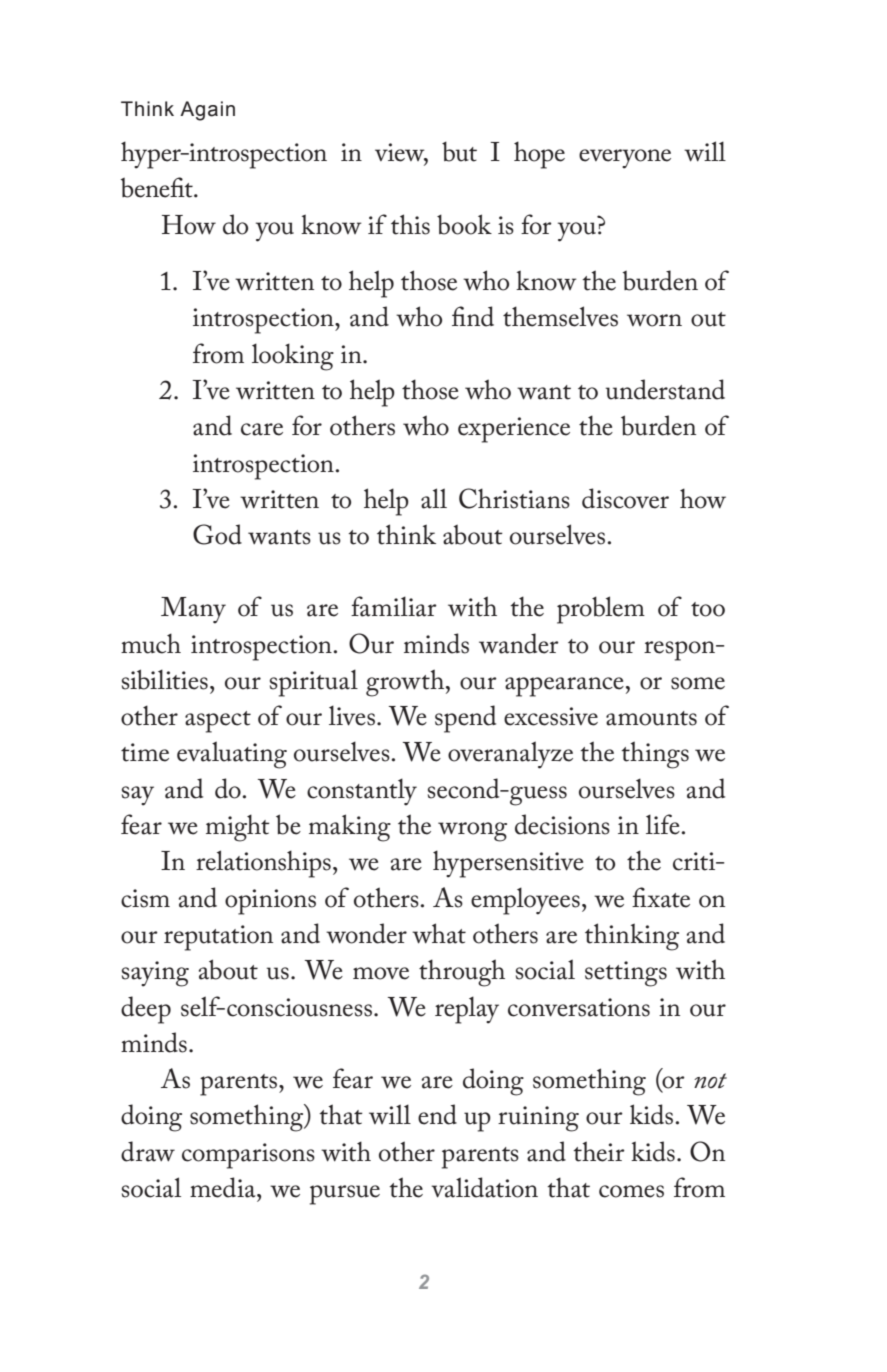 This screenshot has height=1372, width=887. Describe the element at coordinates (484, 1187) in the screenshot. I see `validation` at that location.
